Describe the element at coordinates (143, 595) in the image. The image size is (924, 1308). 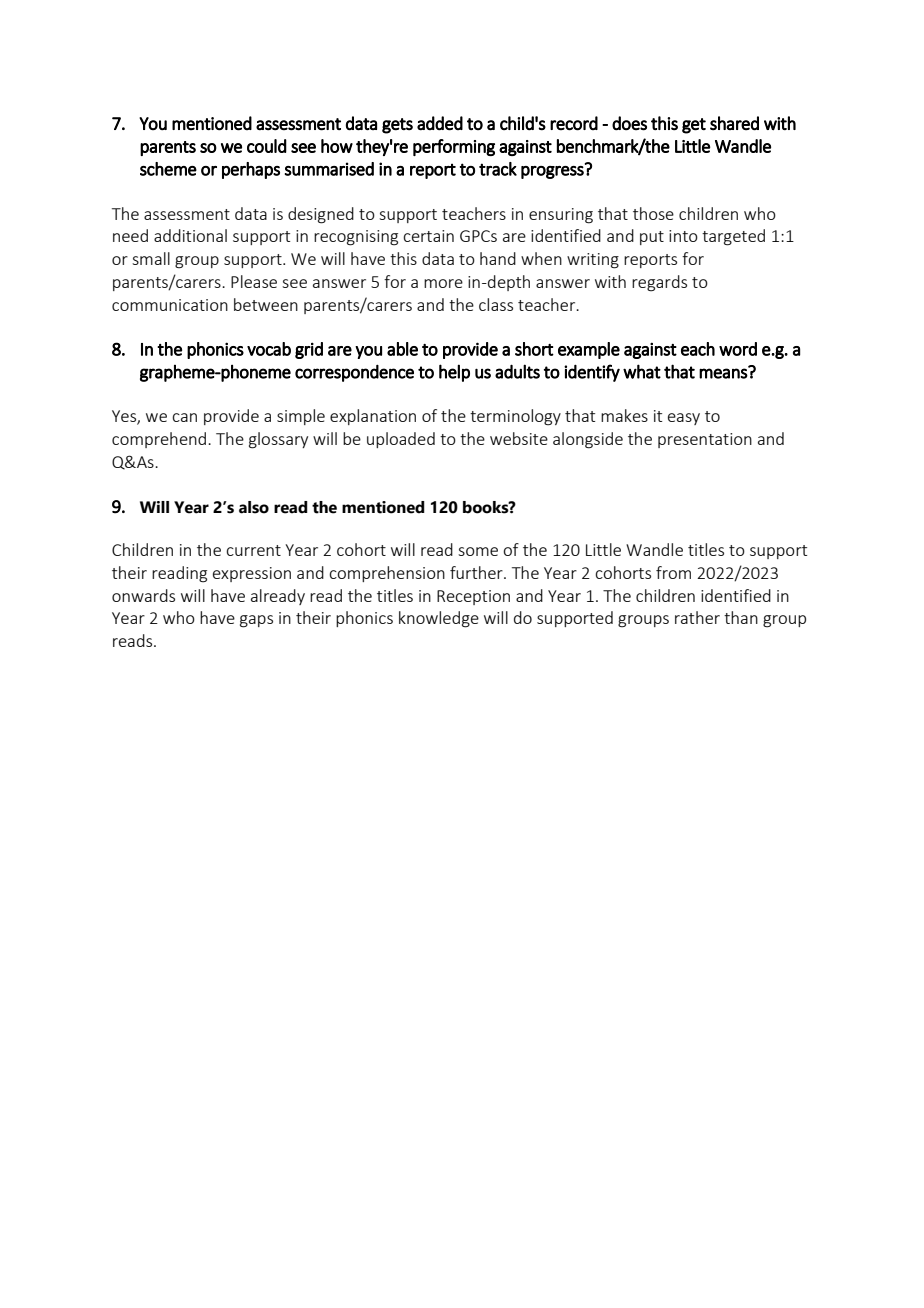
I see `onwards` at that location.
